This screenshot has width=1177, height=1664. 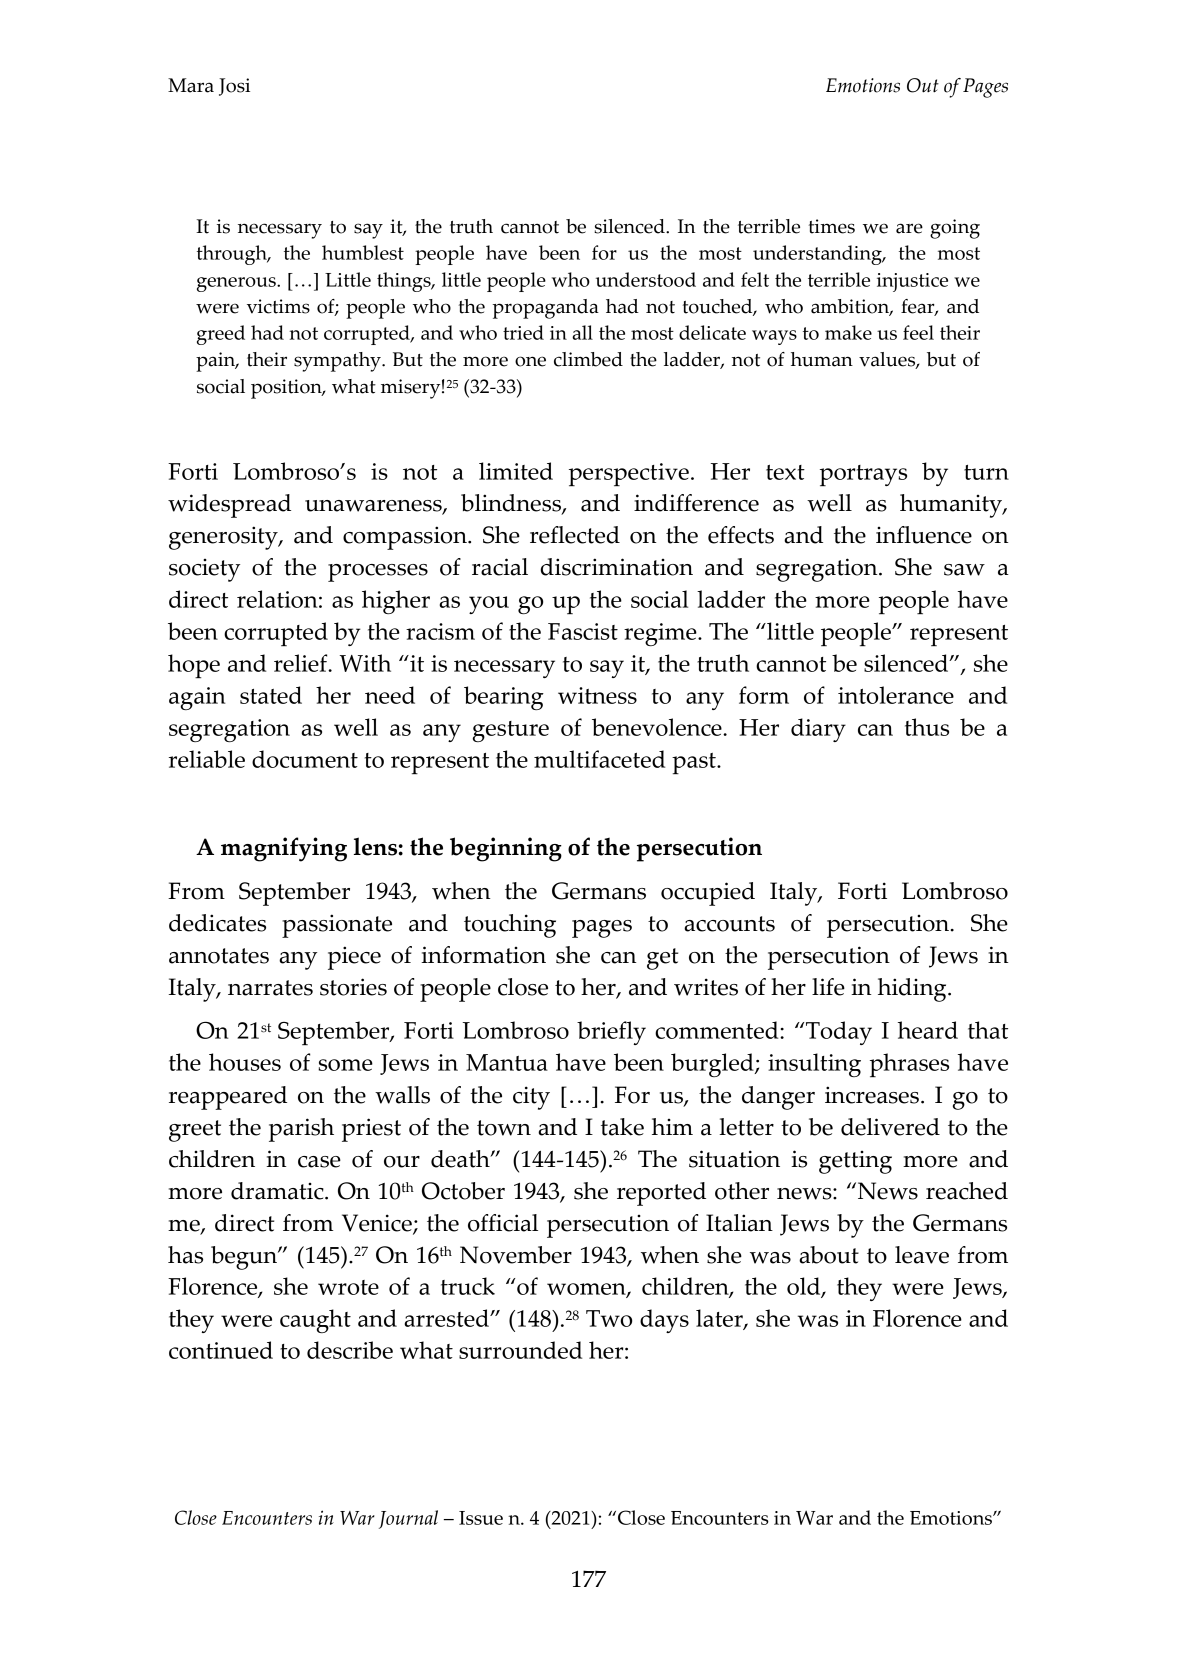 I want to click on understood, so click(x=646, y=279).
